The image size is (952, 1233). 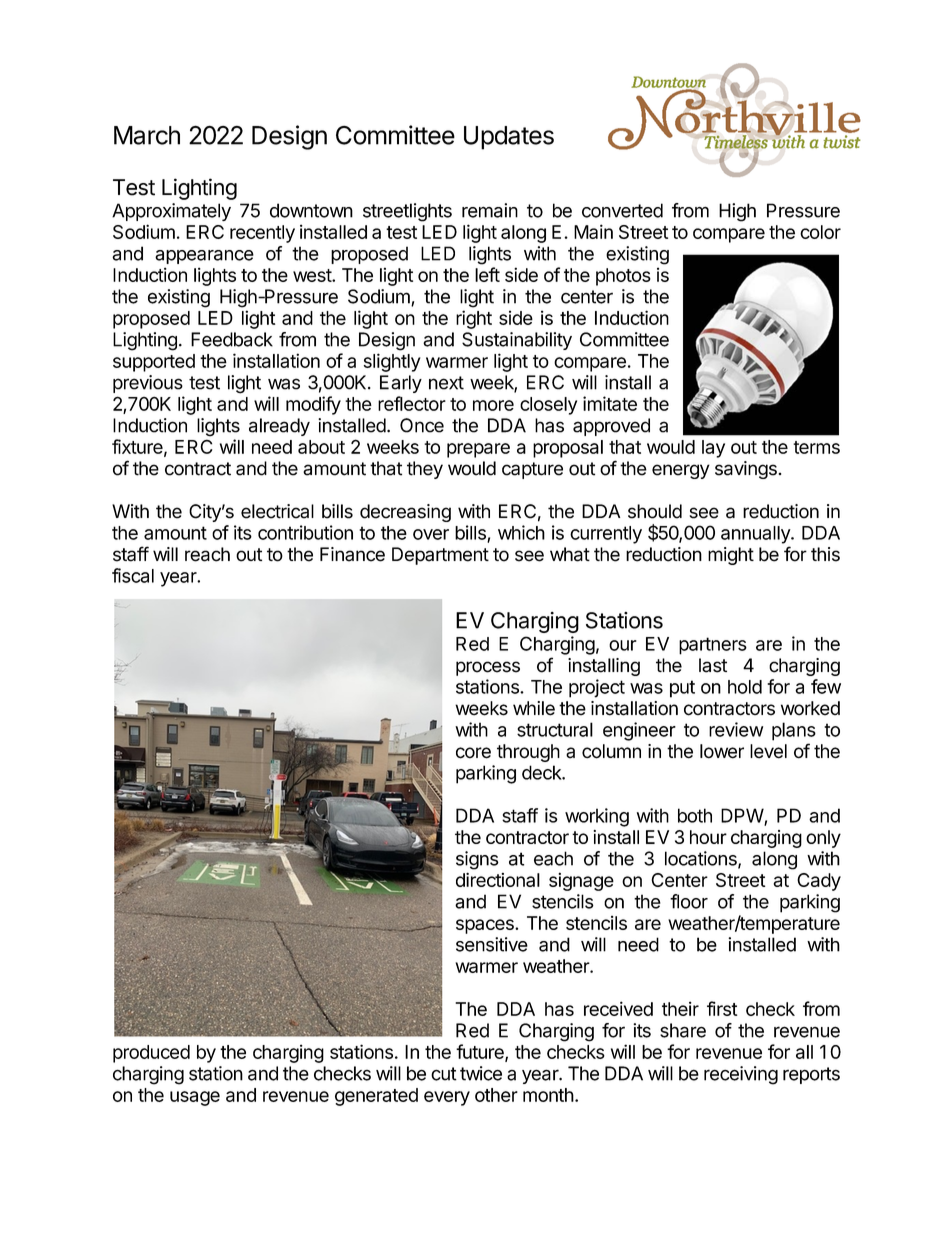 What do you see at coordinates (232, 339) in the screenshot?
I see `Feedback` at bounding box center [232, 339].
